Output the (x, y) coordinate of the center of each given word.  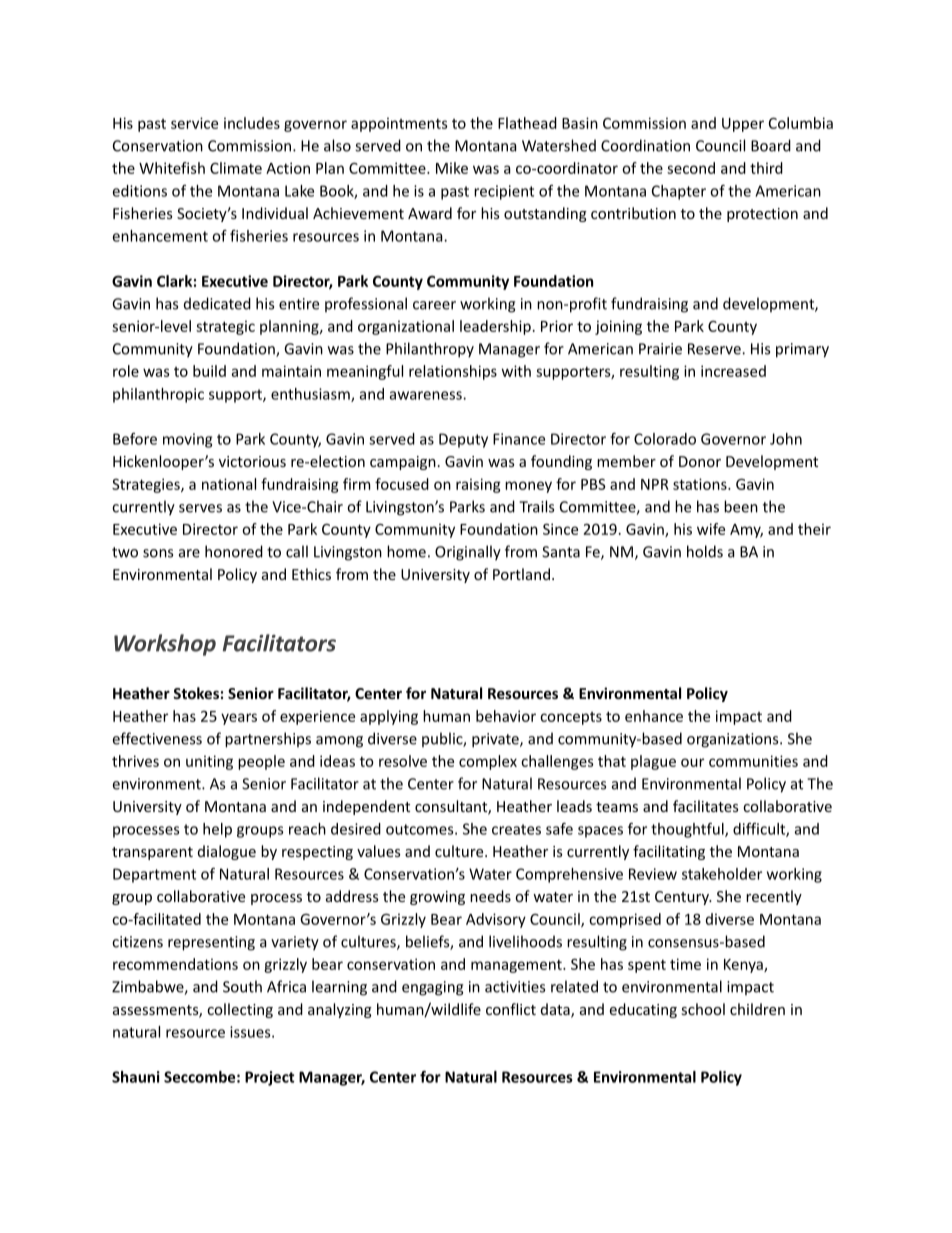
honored (234, 551)
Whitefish (172, 168)
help (217, 830)
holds (705, 551)
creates (516, 829)
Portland (521, 574)
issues (251, 1032)
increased (733, 371)
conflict (511, 1009)
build (209, 371)
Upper (743, 125)
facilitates (705, 806)
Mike (452, 168)
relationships (453, 372)
